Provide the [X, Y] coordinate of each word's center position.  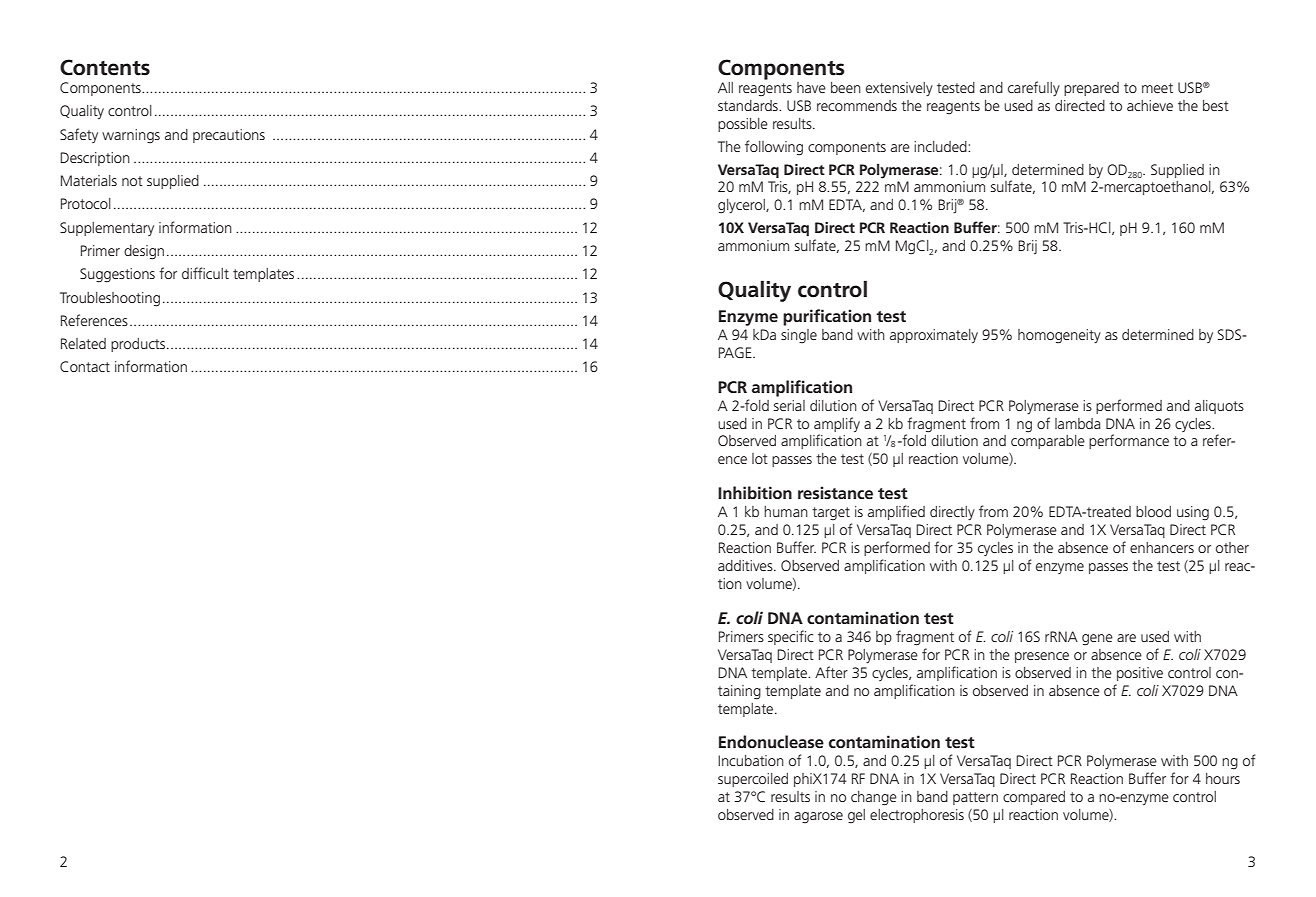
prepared [1091, 89]
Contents [105, 67]
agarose [818, 818]
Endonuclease [771, 741]
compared [1034, 798]
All [725, 87]
